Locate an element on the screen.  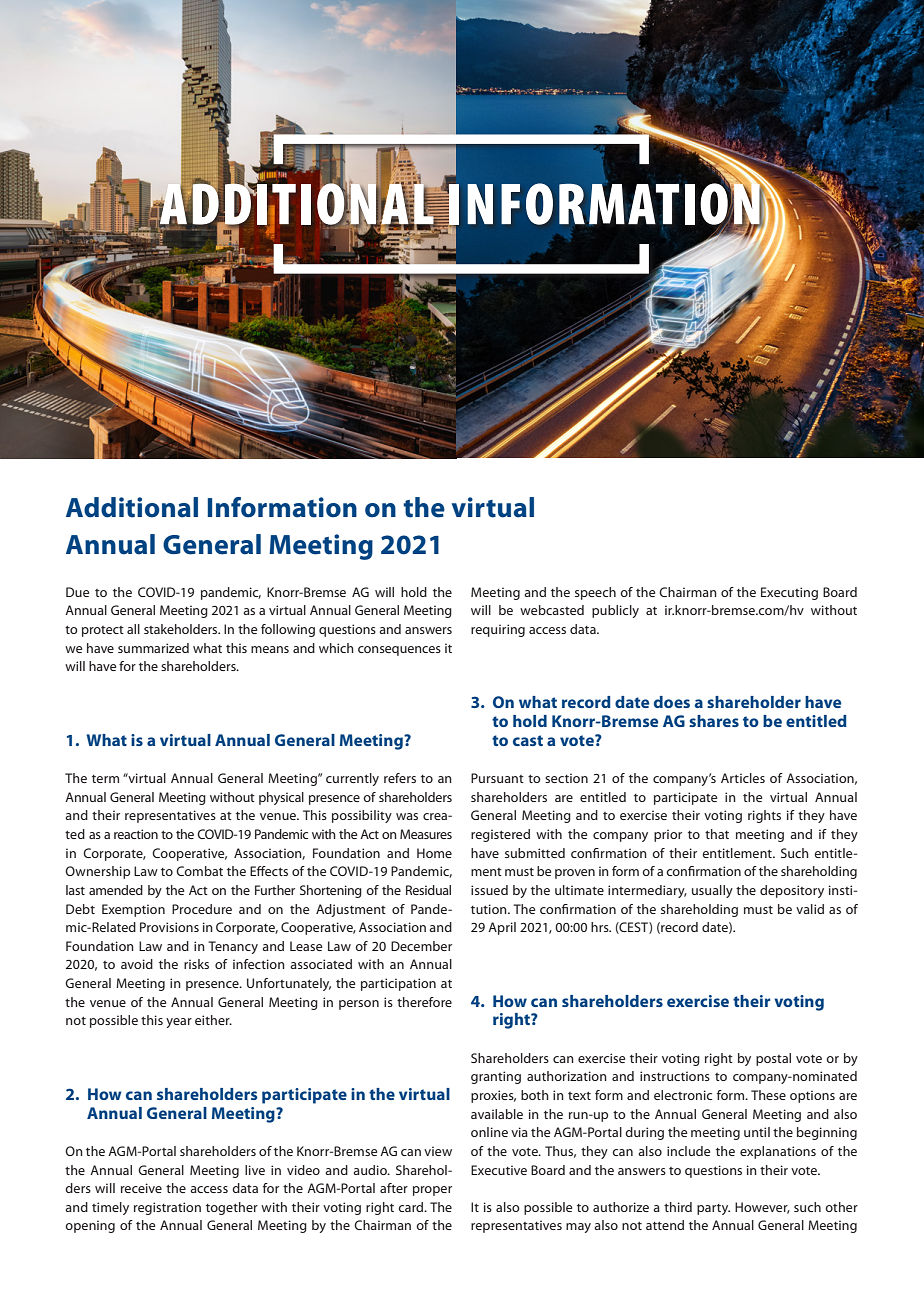
that is located at coordinates (717, 834).
